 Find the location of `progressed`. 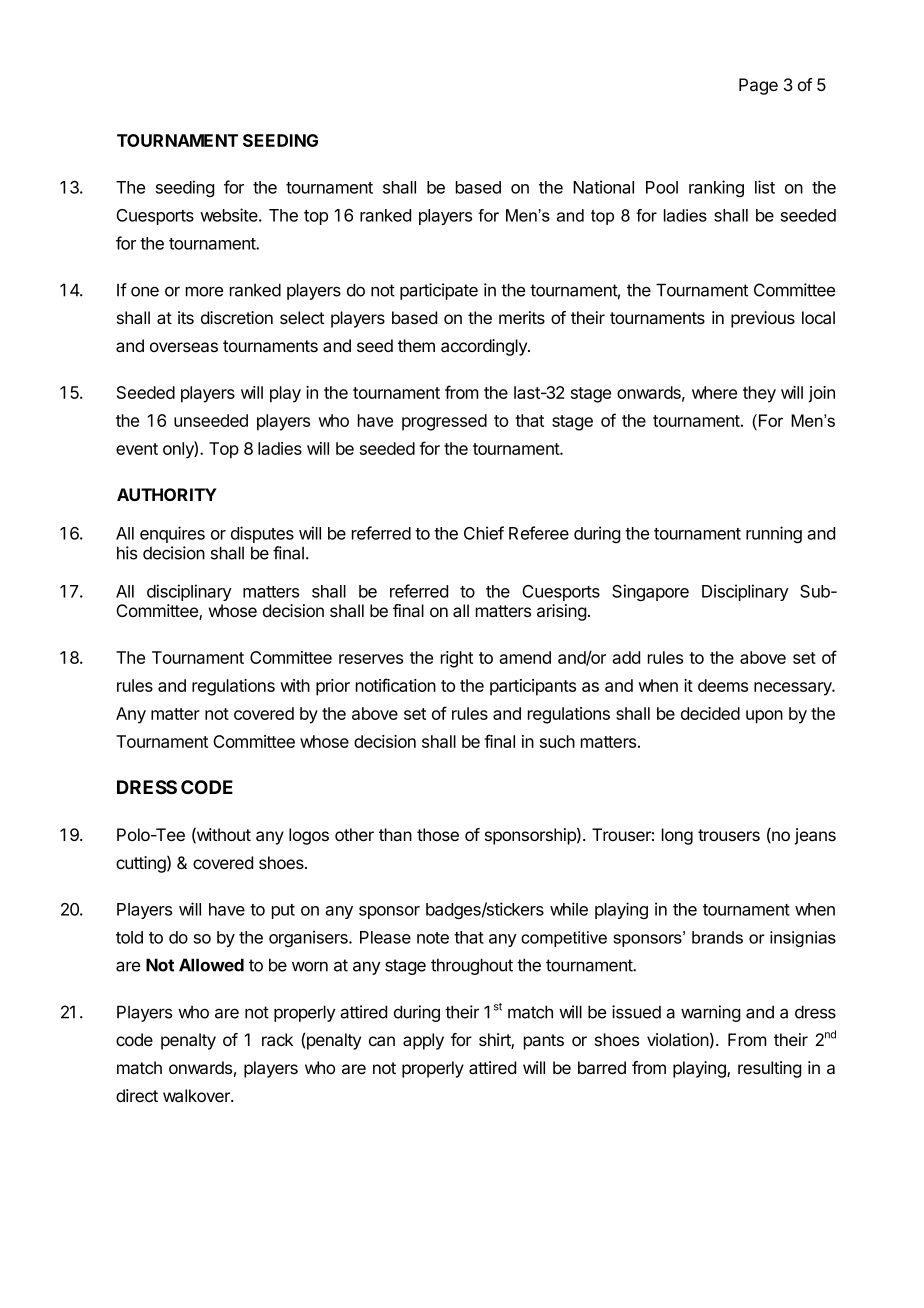

progressed is located at coordinates (444, 422).
